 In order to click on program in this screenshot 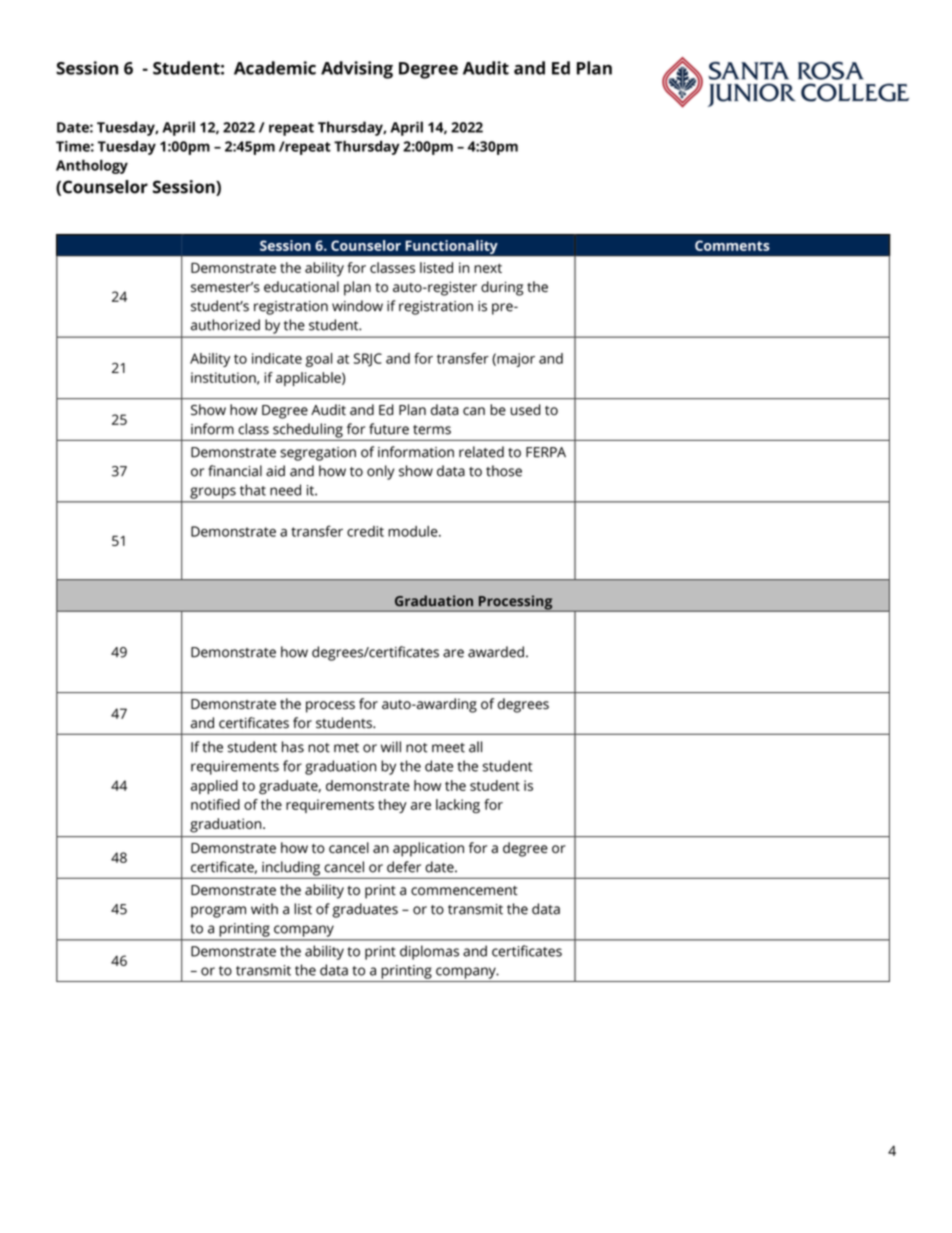, I will do `click(218, 912)`.
